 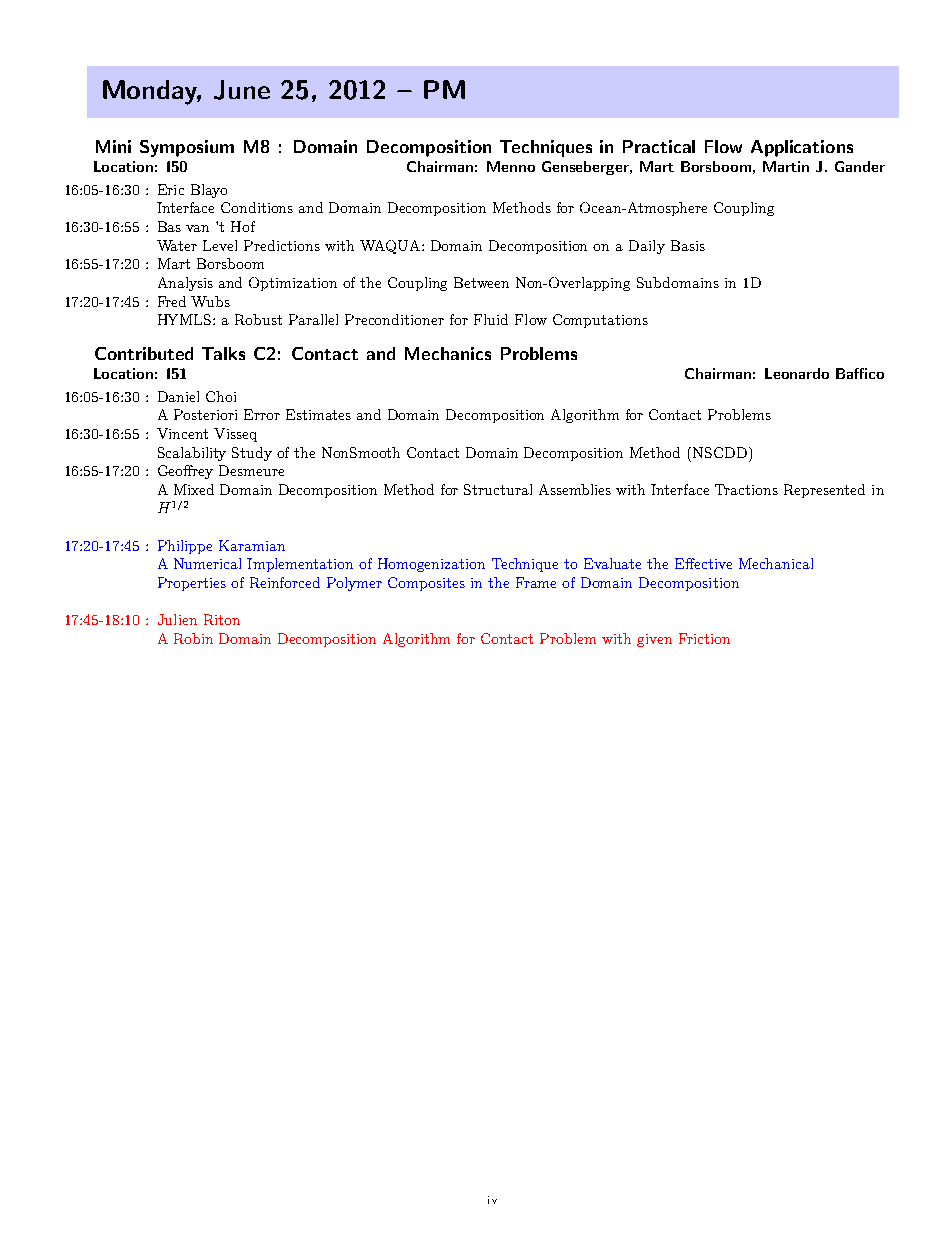 What do you see at coordinates (659, 146) in the image?
I see `Practical` at bounding box center [659, 146].
